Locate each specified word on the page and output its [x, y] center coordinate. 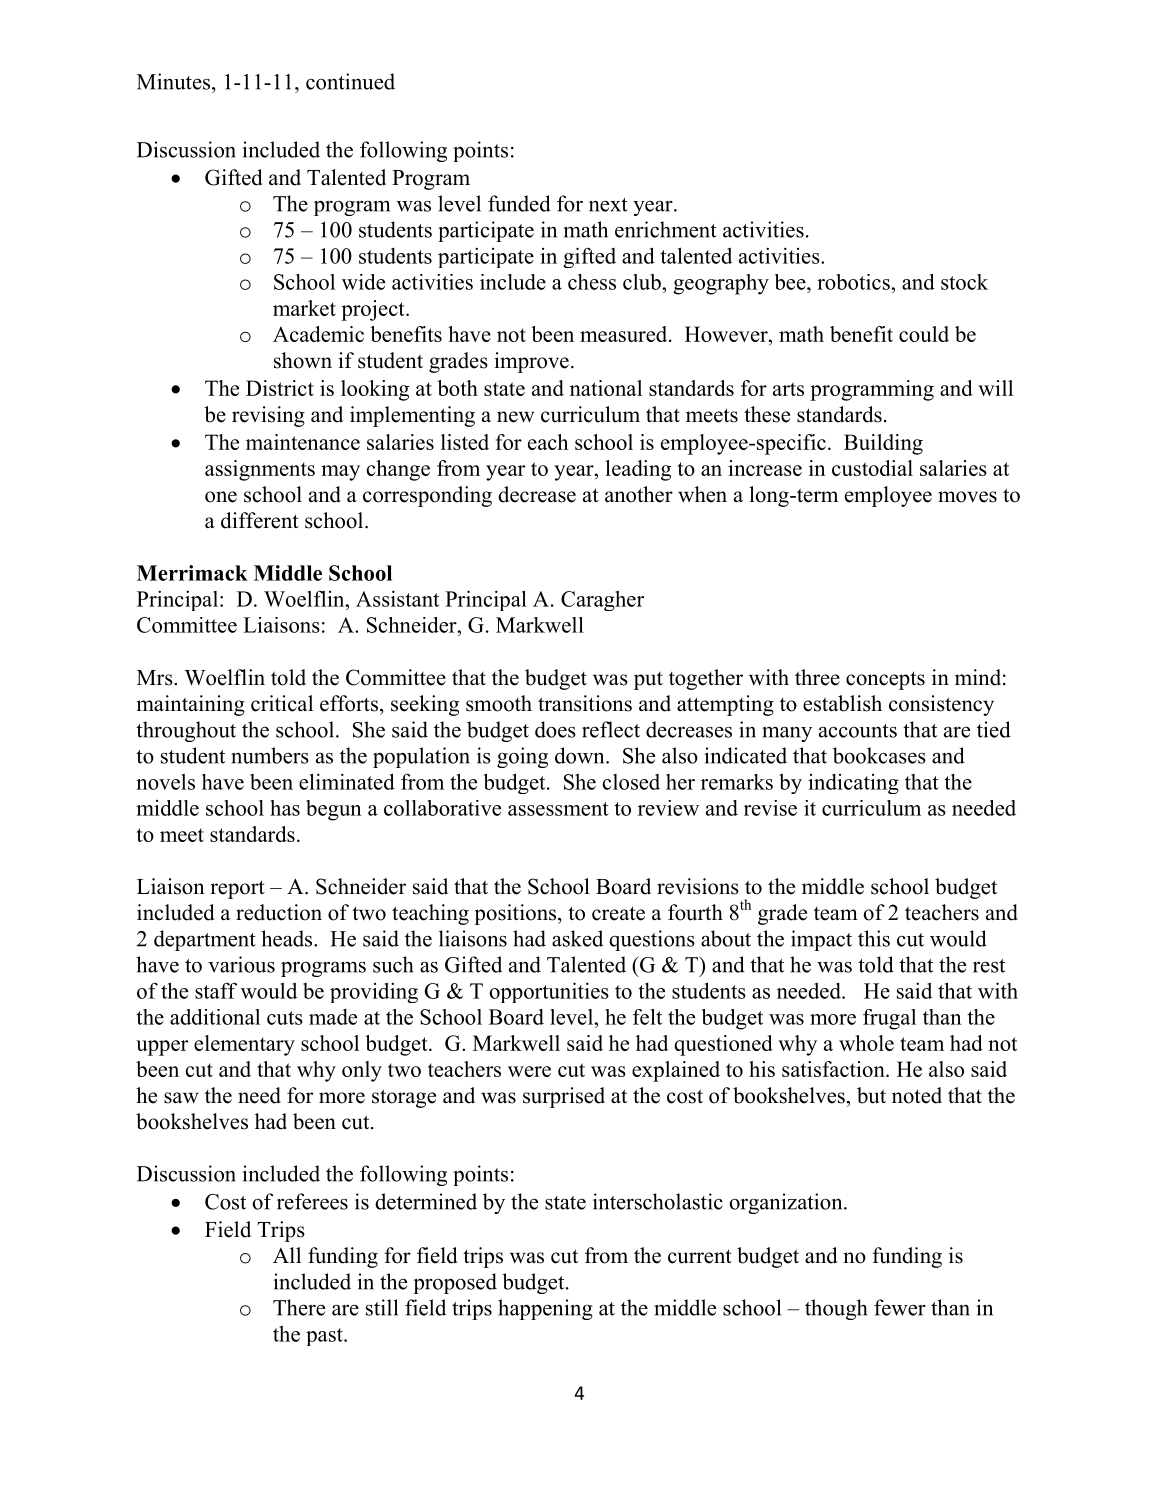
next [608, 205]
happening [545, 1309]
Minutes [175, 81]
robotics [854, 282]
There [299, 1307]
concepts [885, 680]
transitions [585, 703]
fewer [900, 1307]
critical [282, 703]
